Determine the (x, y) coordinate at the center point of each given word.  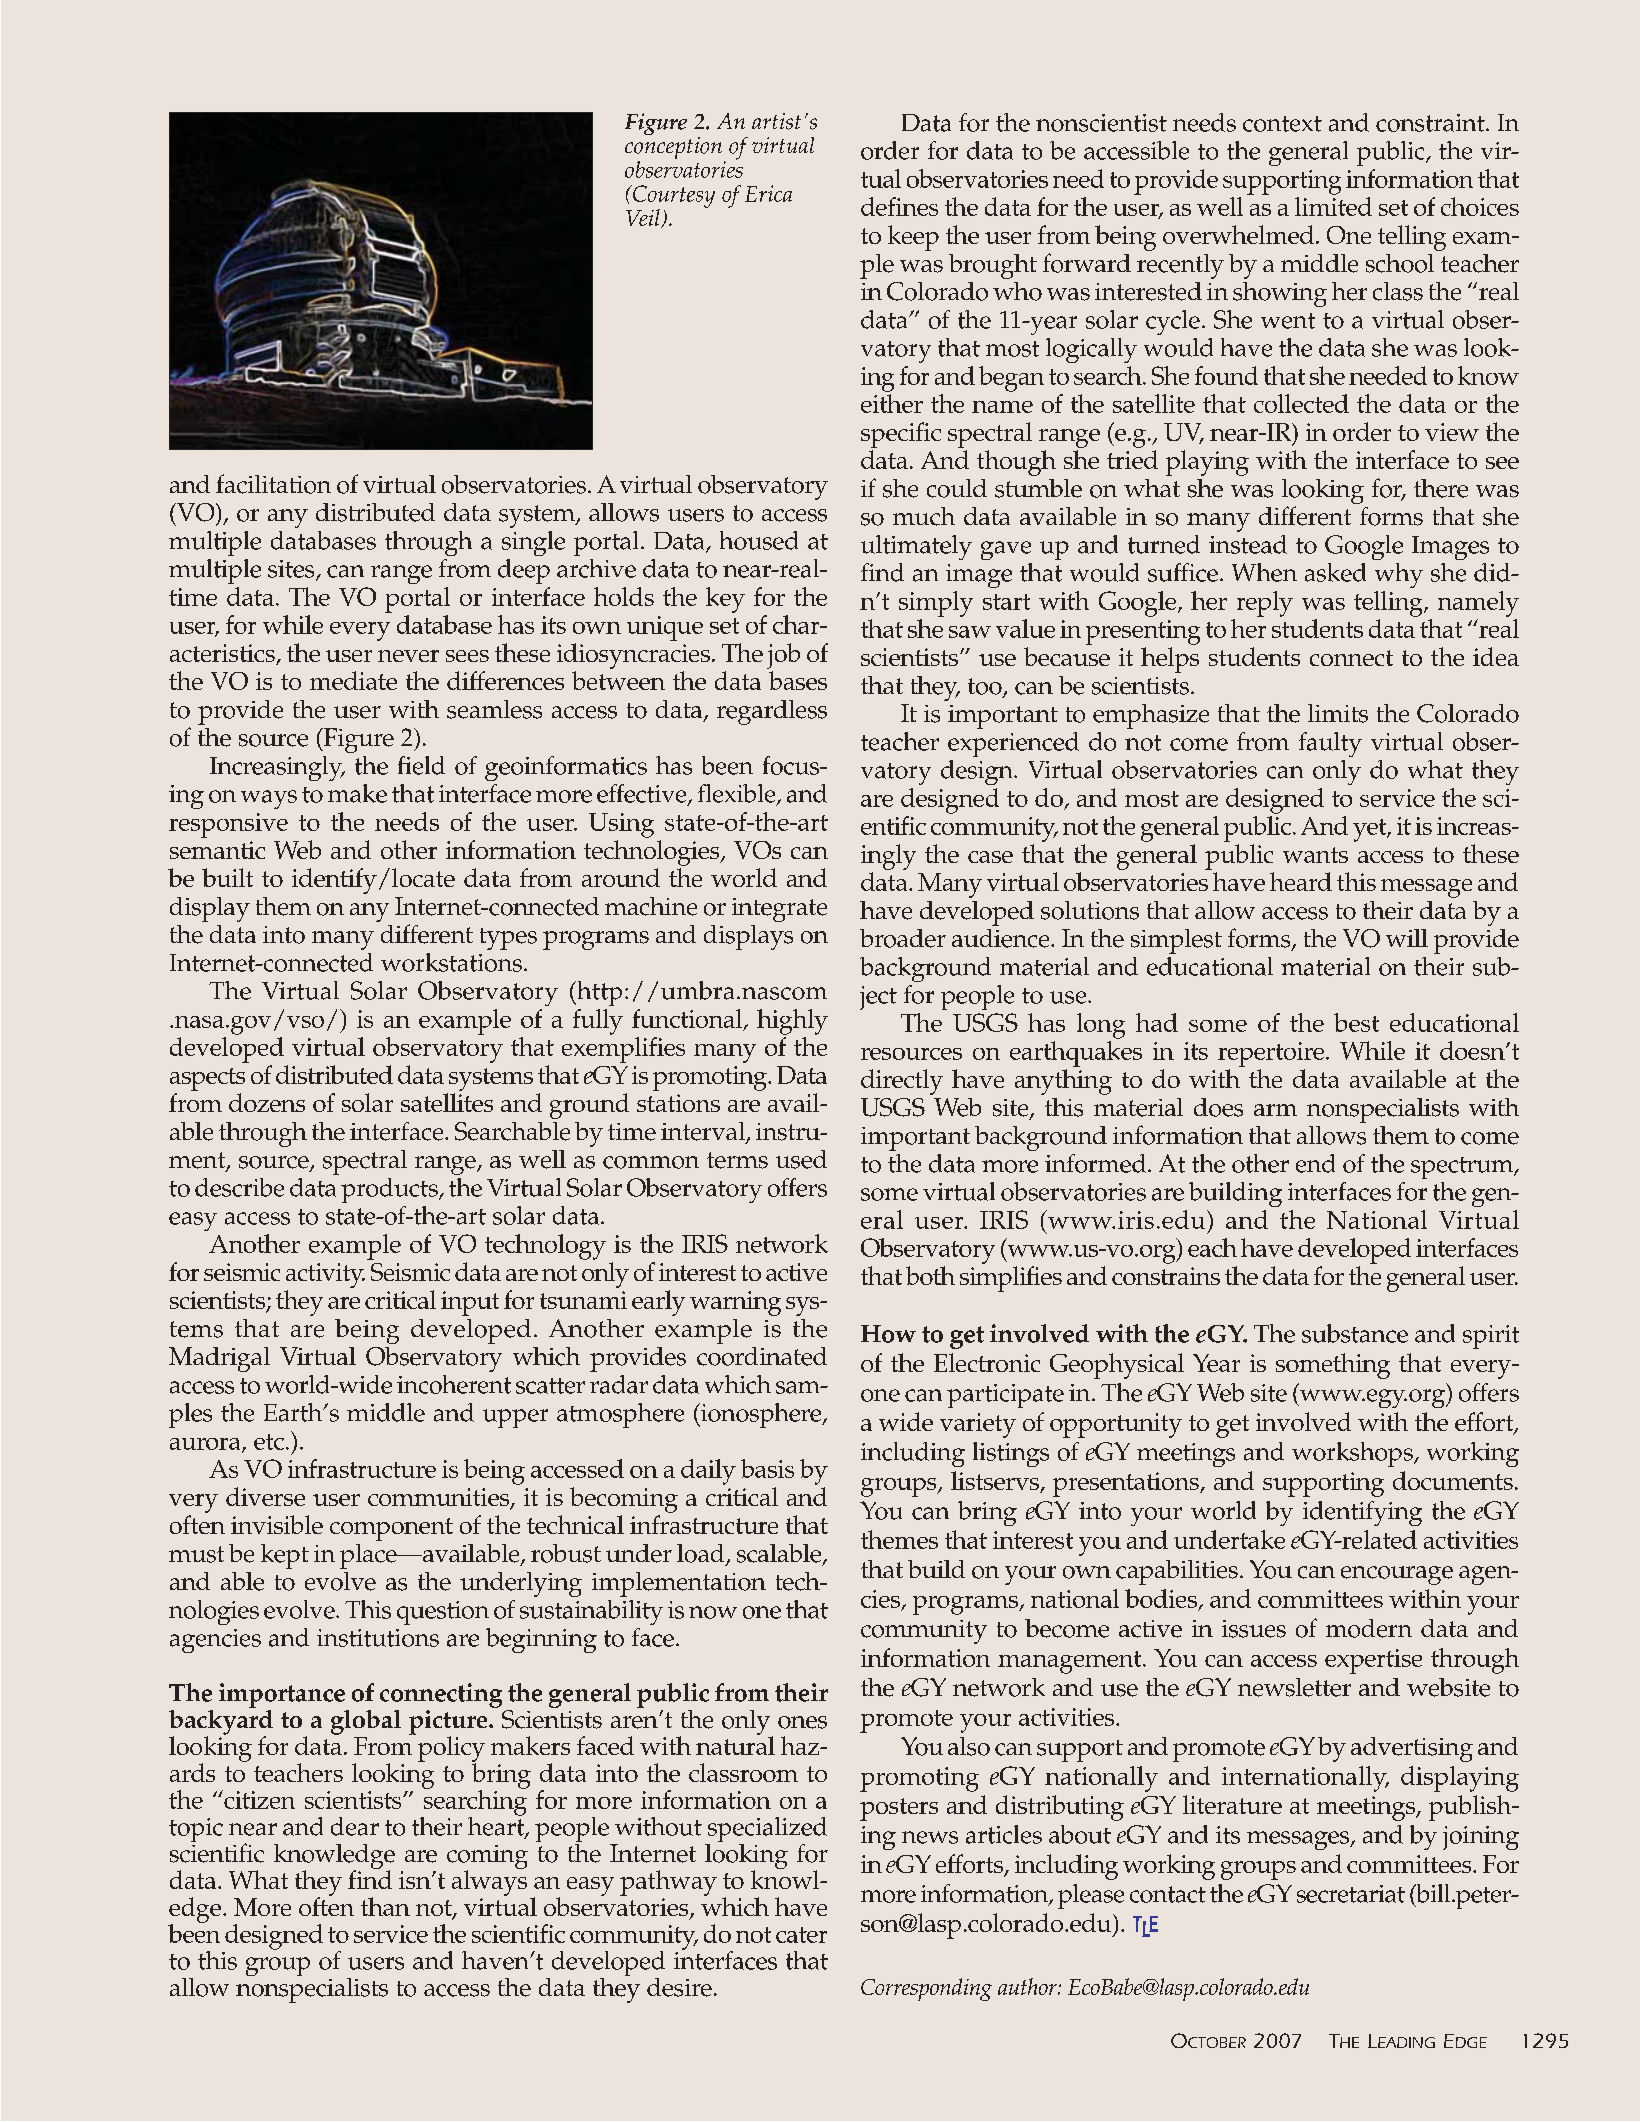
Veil (644, 218)
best (1356, 1022)
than (385, 1906)
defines (899, 206)
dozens (267, 1102)
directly (902, 1082)
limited (1333, 206)
